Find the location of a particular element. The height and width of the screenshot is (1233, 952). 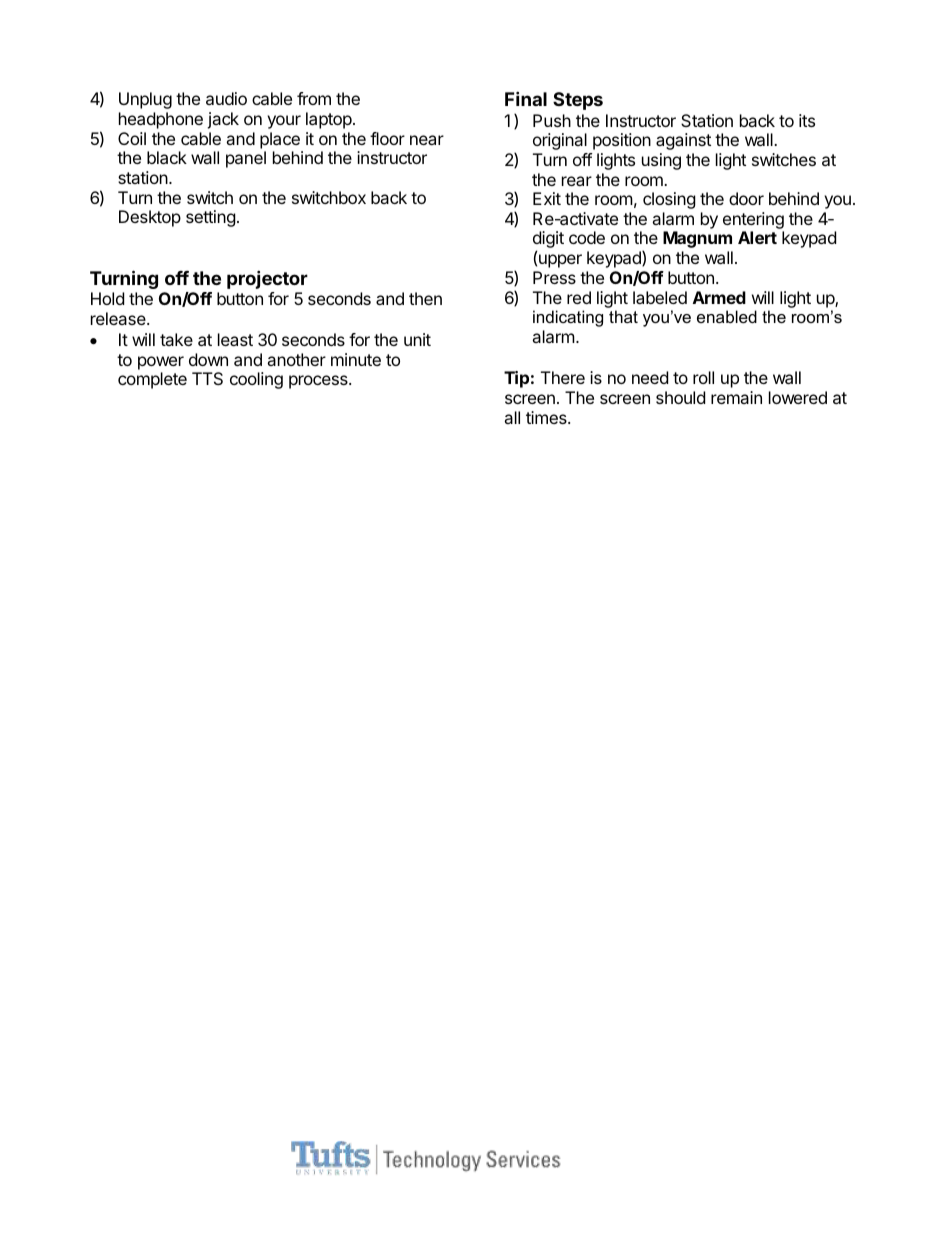

Final is located at coordinates (526, 98).
